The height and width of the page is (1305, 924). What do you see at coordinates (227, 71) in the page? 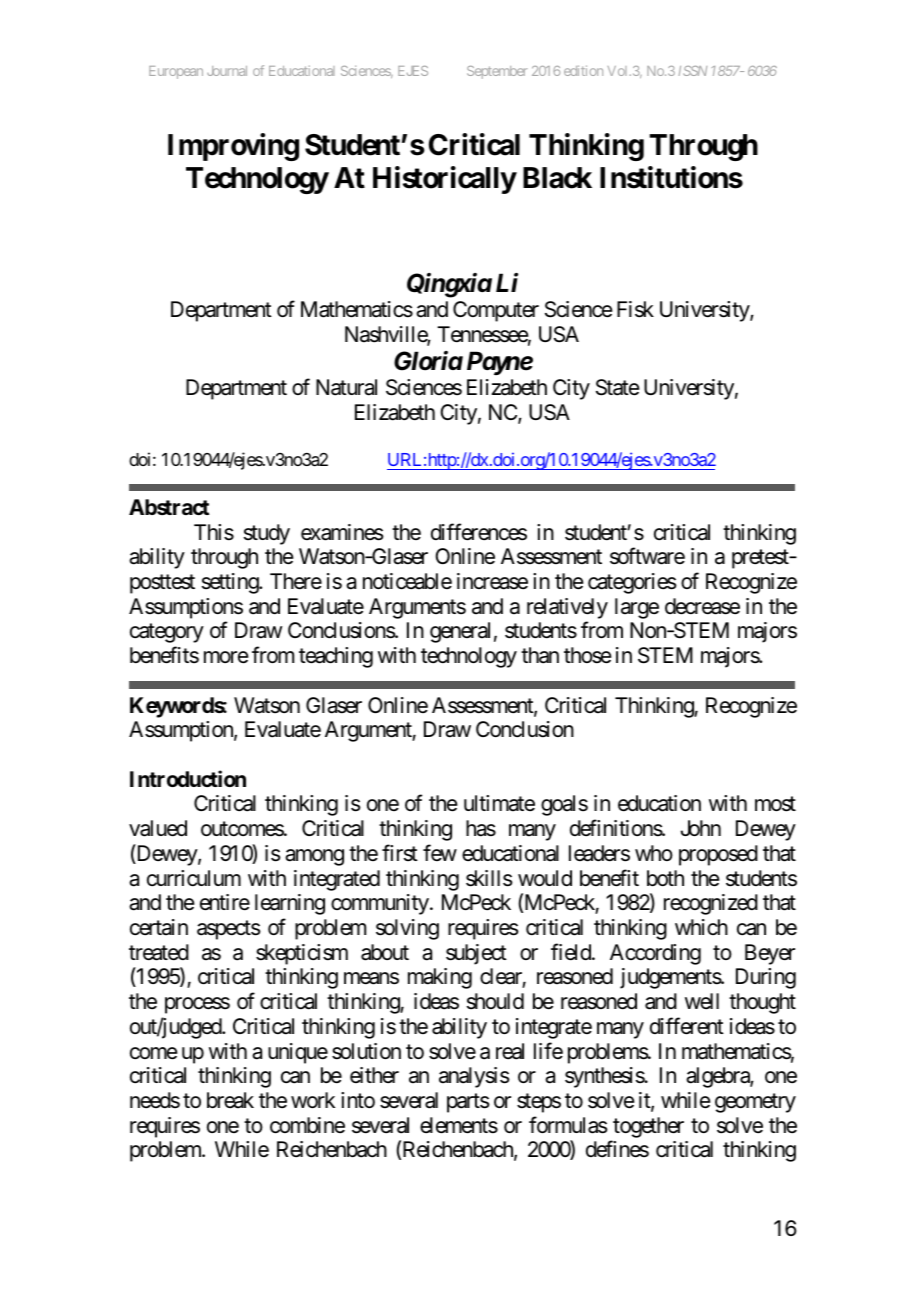
I see `Journal` at bounding box center [227, 71].
